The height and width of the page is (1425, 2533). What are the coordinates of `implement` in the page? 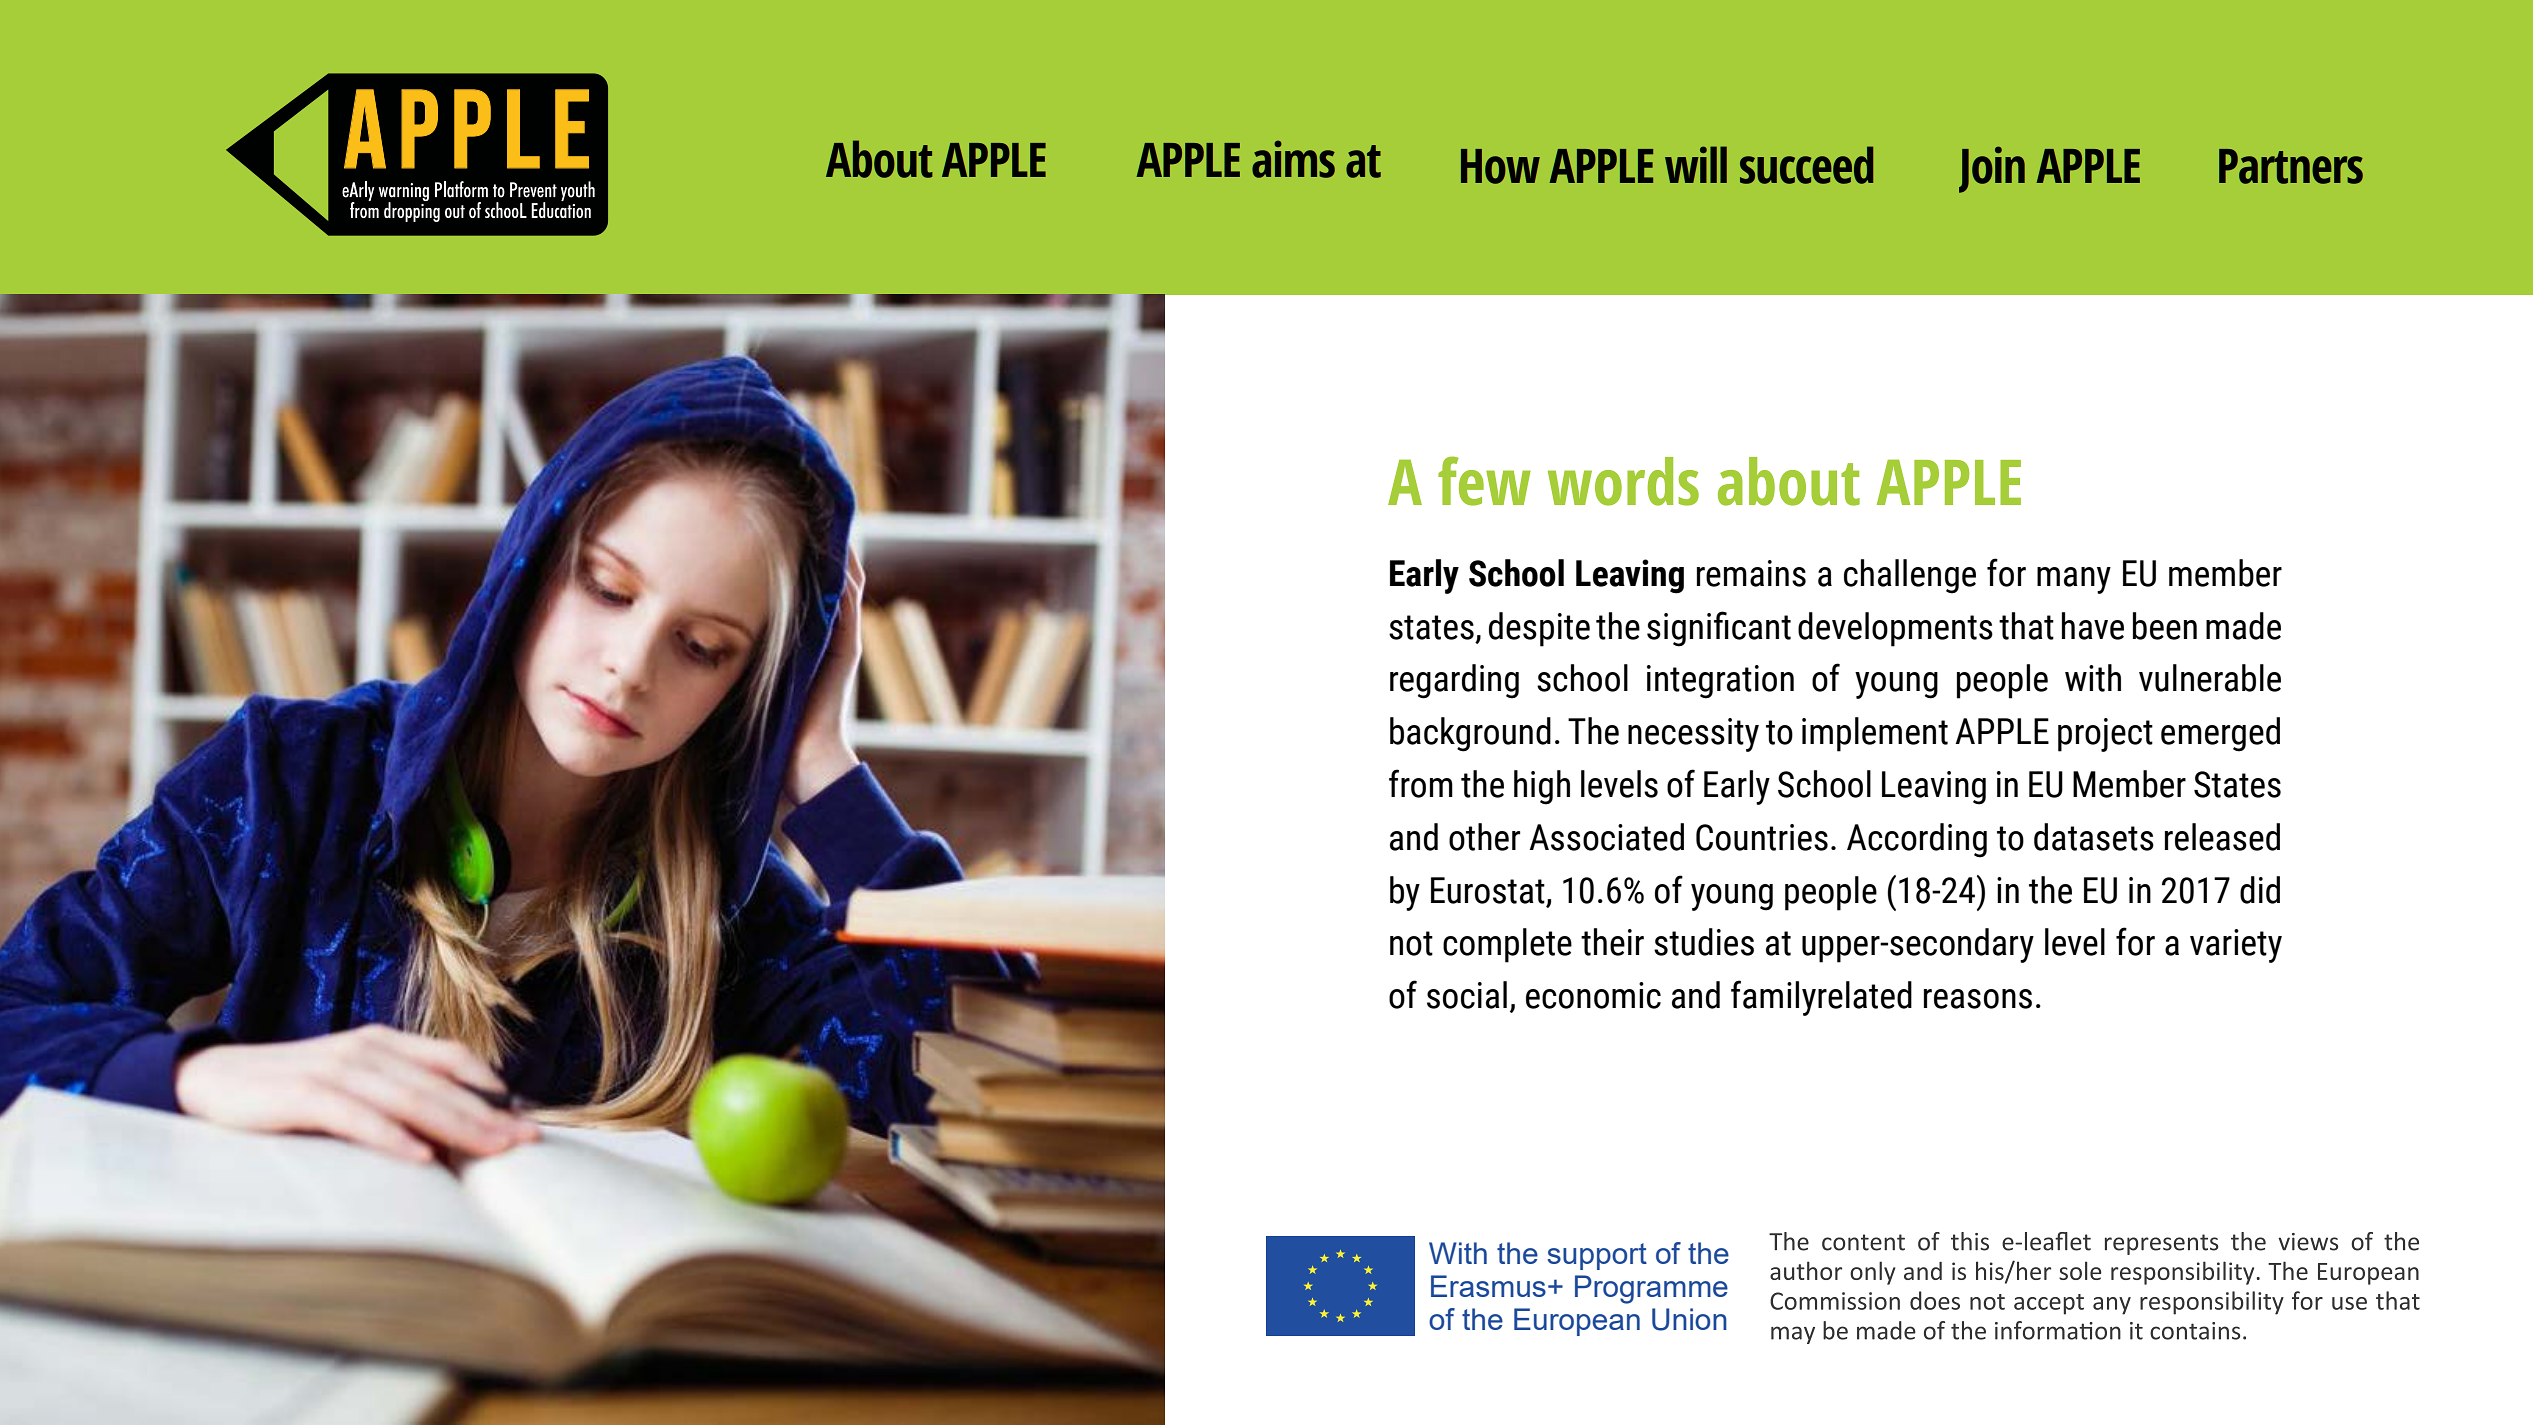 It's located at (1875, 734).
